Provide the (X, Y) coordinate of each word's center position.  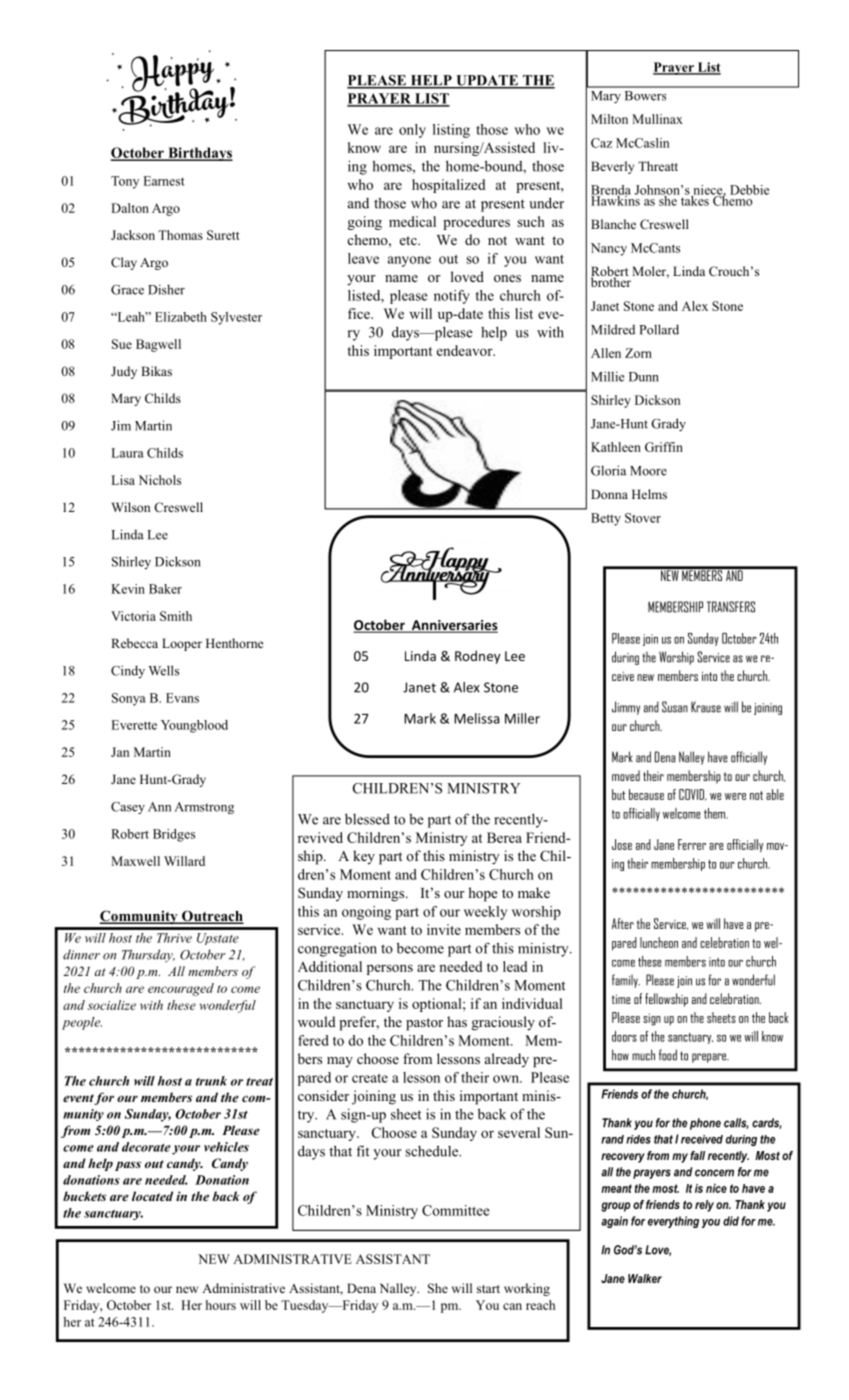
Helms (649, 494)
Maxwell (135, 861)
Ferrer (692, 844)
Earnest (164, 181)
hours (221, 1305)
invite (444, 929)
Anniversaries (454, 626)
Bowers (645, 96)
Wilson (131, 507)
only (412, 131)
